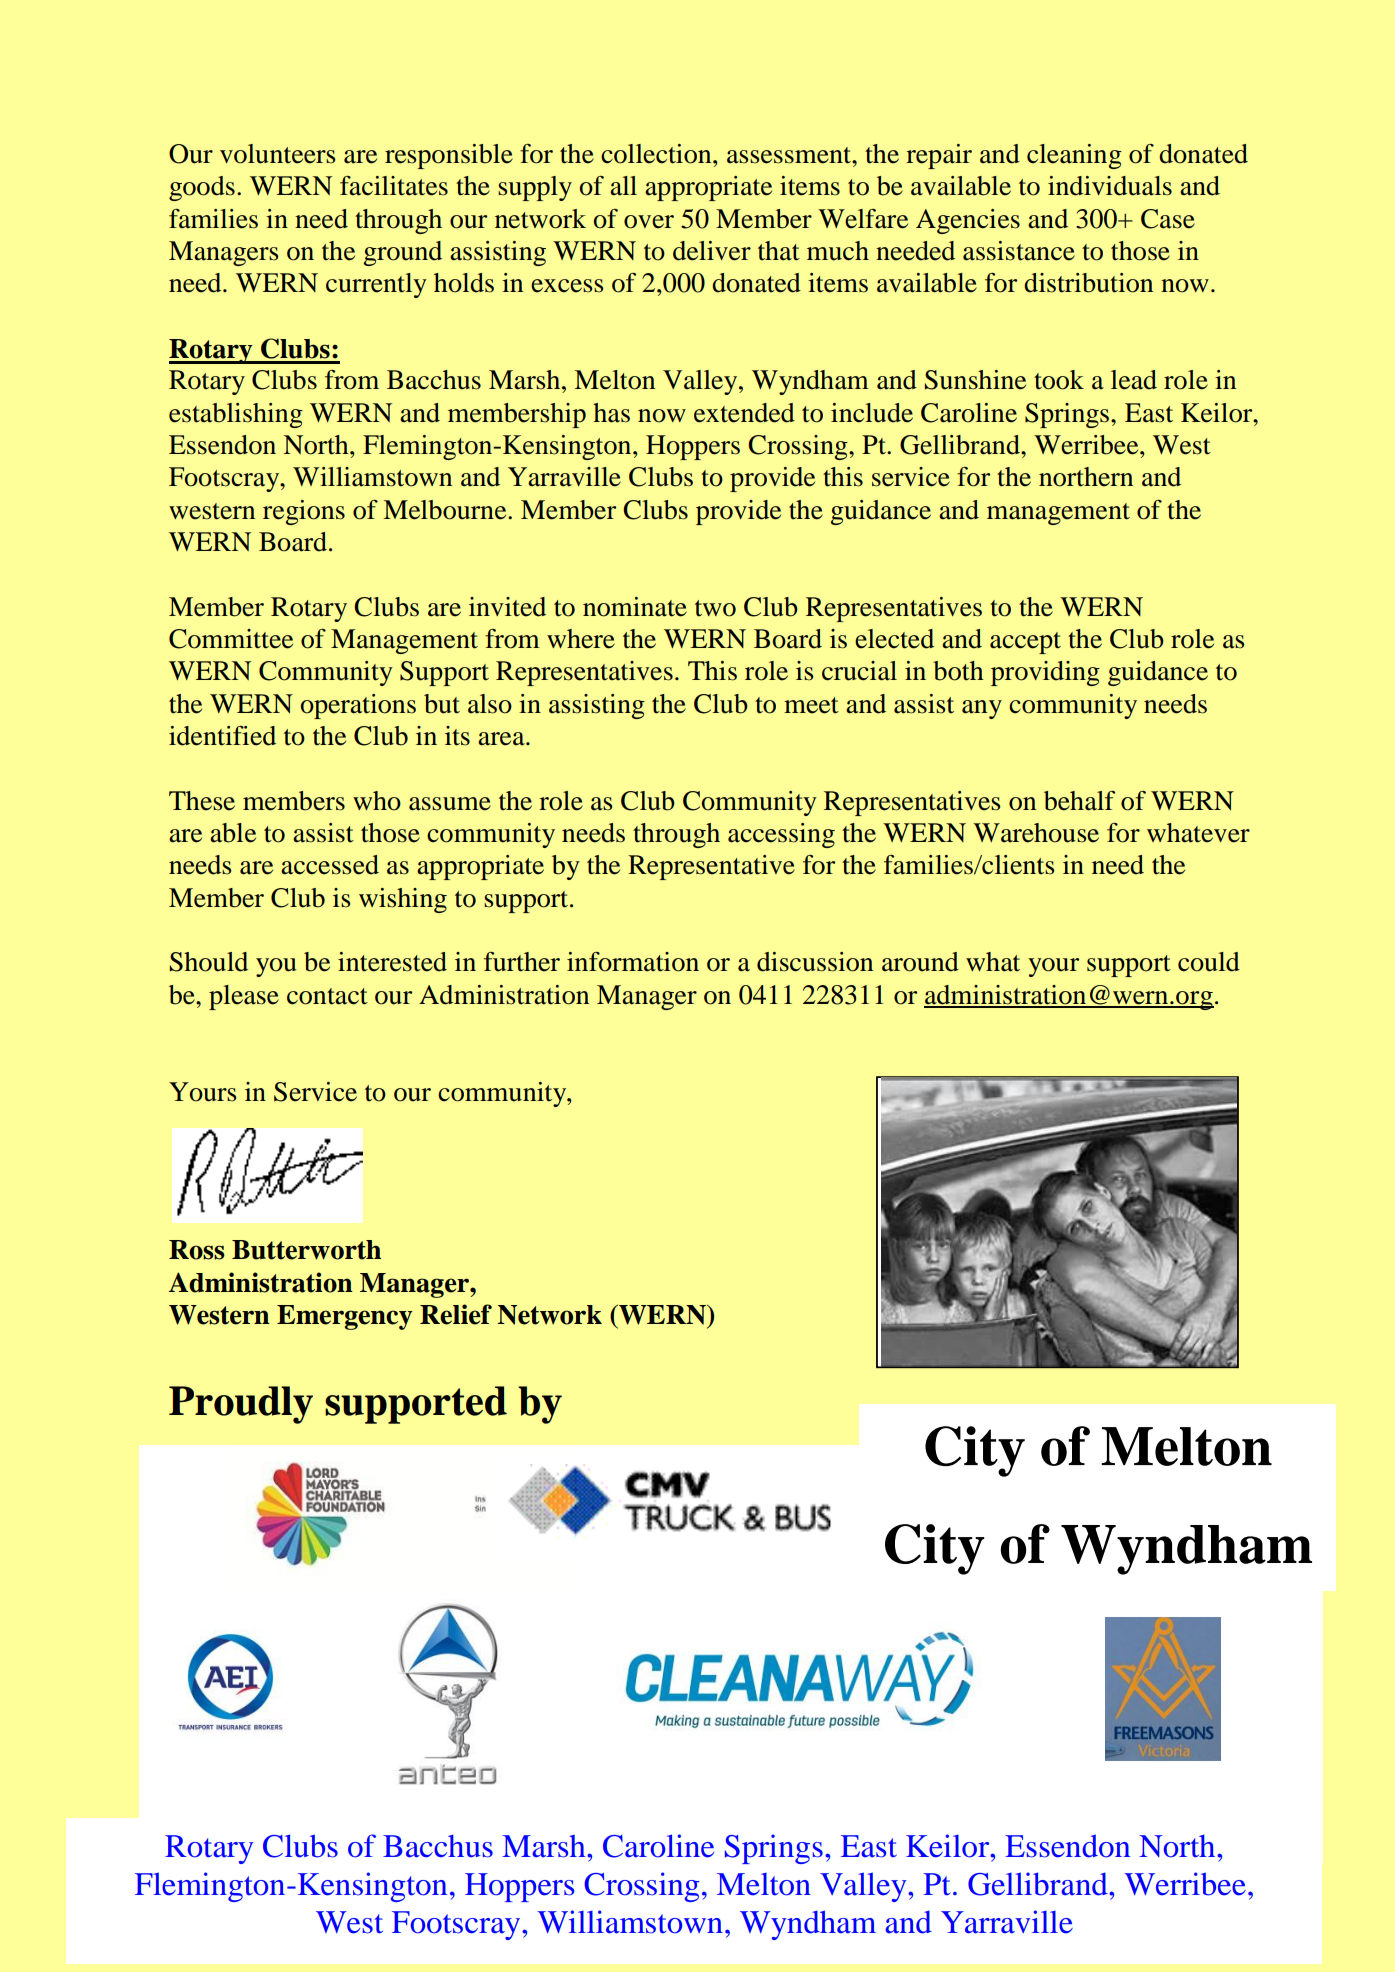 This page has height=1972, width=1395. What do you see at coordinates (633, 962) in the page?
I see `information` at bounding box center [633, 962].
